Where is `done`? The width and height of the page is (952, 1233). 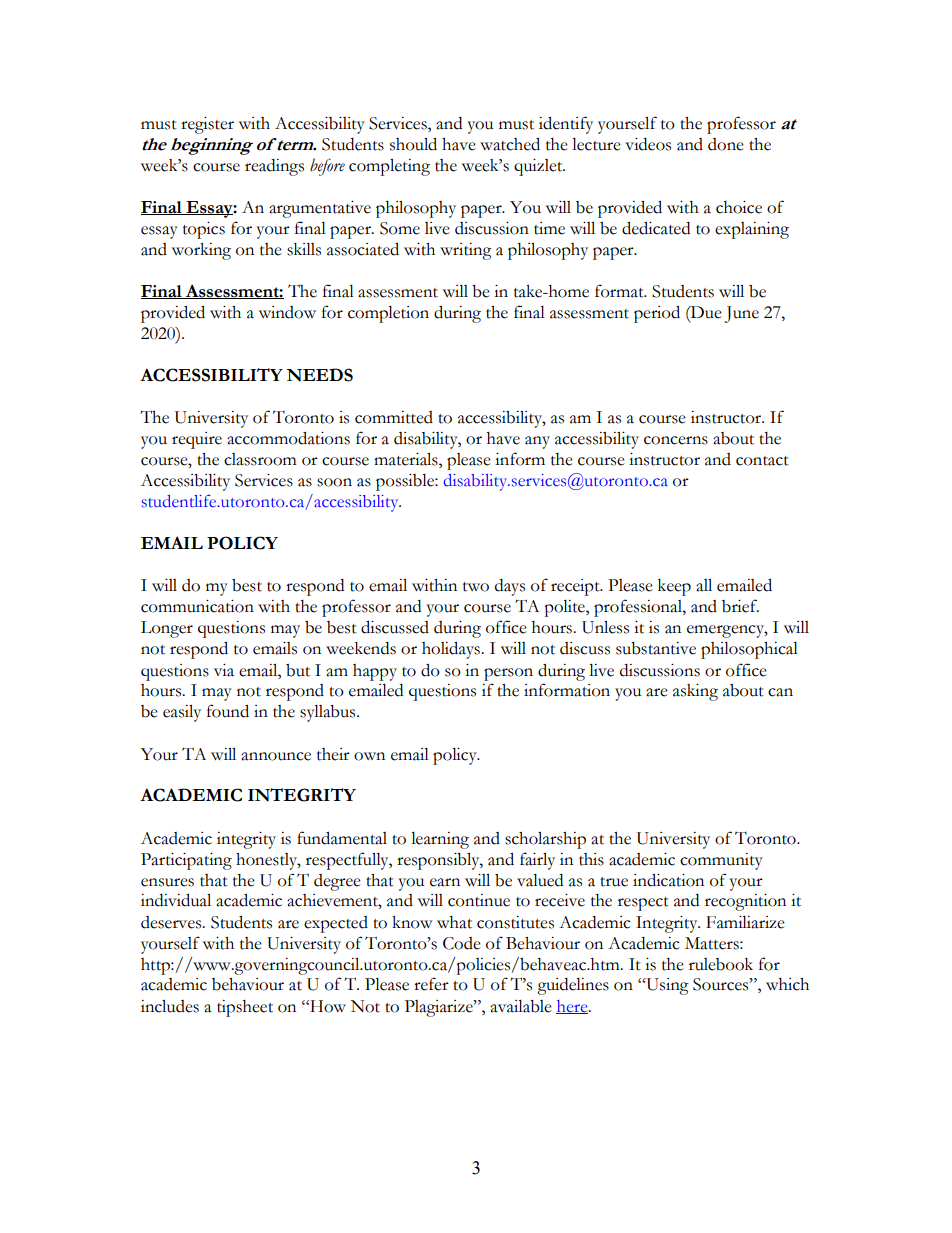
done is located at coordinates (726, 144).
